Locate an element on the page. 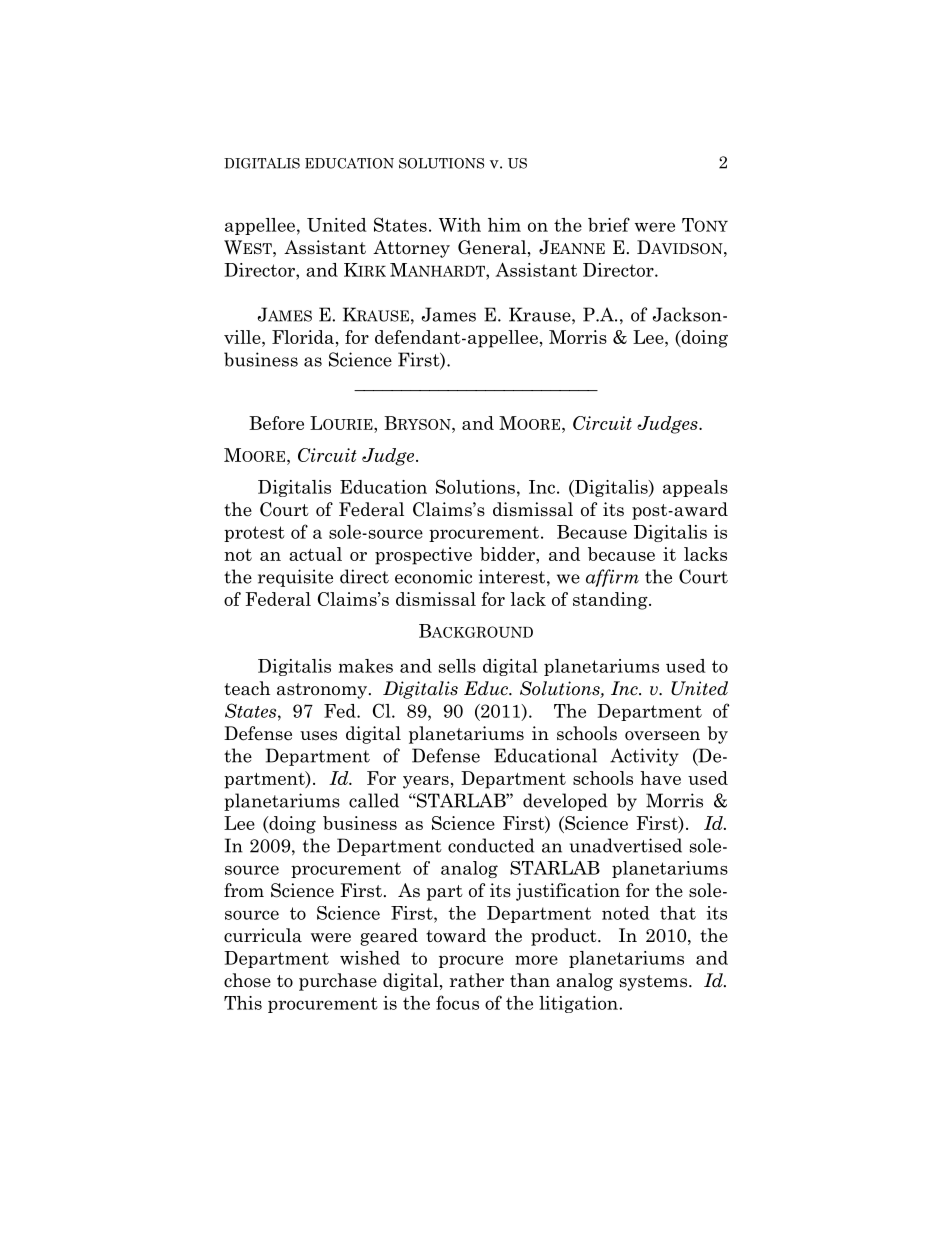 This image has height=1233, width=952. With is located at coordinates (460, 225).
